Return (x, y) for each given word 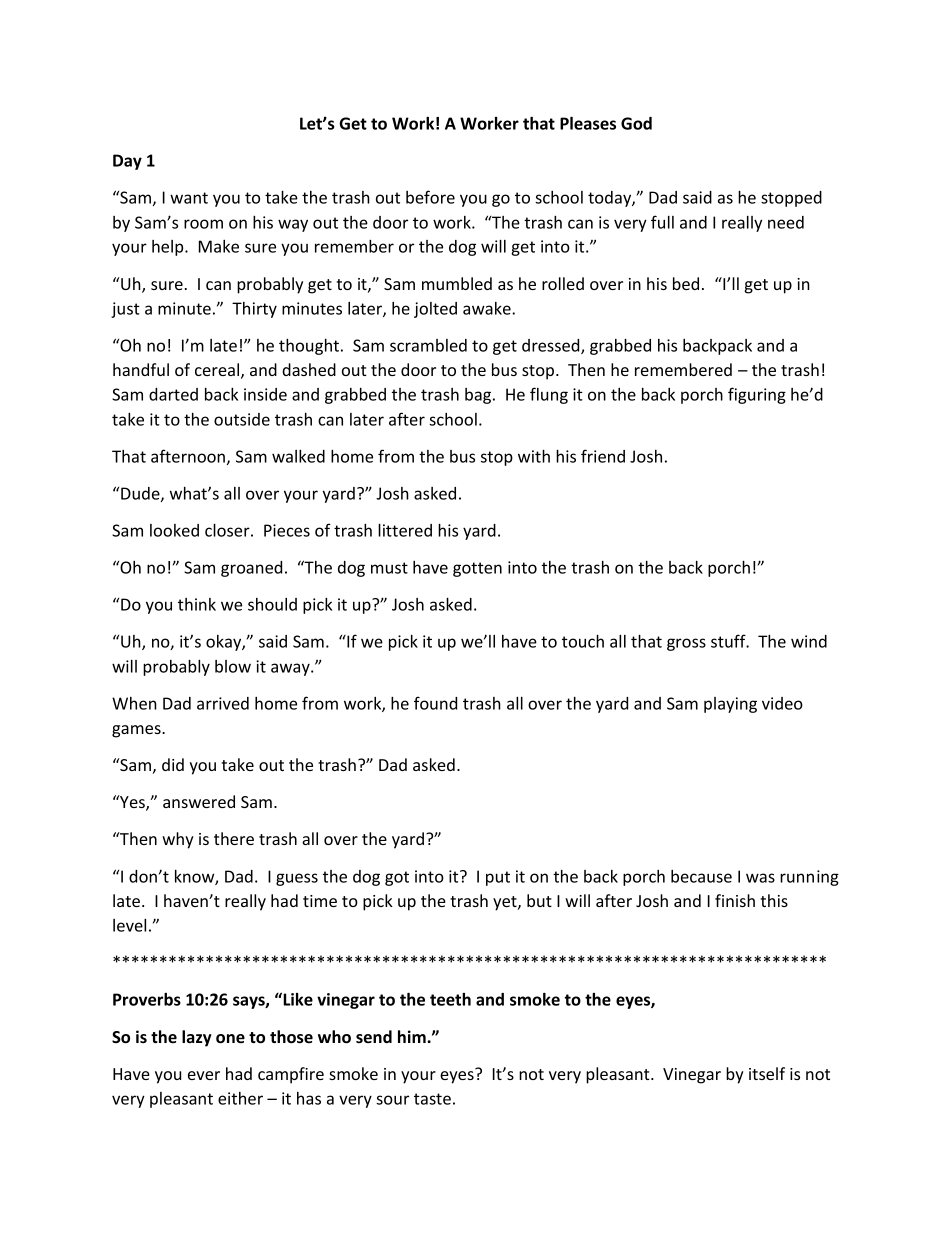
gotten (477, 569)
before (430, 197)
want (189, 198)
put (498, 878)
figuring (757, 395)
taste (432, 1099)
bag (478, 396)
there (234, 838)
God (636, 123)
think (197, 604)
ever (204, 1075)
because (701, 876)
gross (686, 644)
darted (173, 394)
